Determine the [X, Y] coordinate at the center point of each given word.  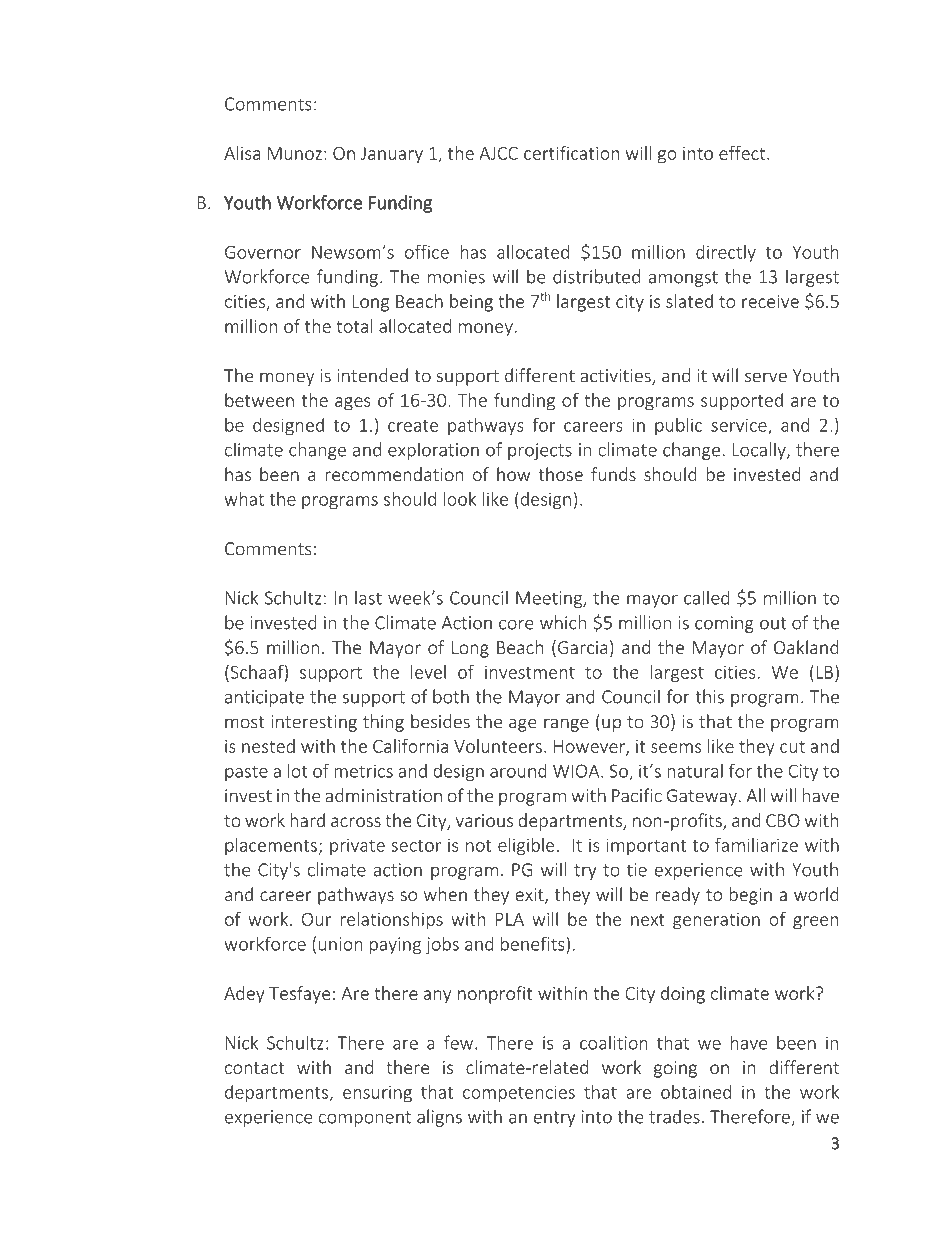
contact [254, 1068]
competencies [519, 1094]
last [368, 597]
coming [724, 624]
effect [743, 153]
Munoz [295, 153]
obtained [696, 1092]
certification [571, 153]
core [516, 624]
